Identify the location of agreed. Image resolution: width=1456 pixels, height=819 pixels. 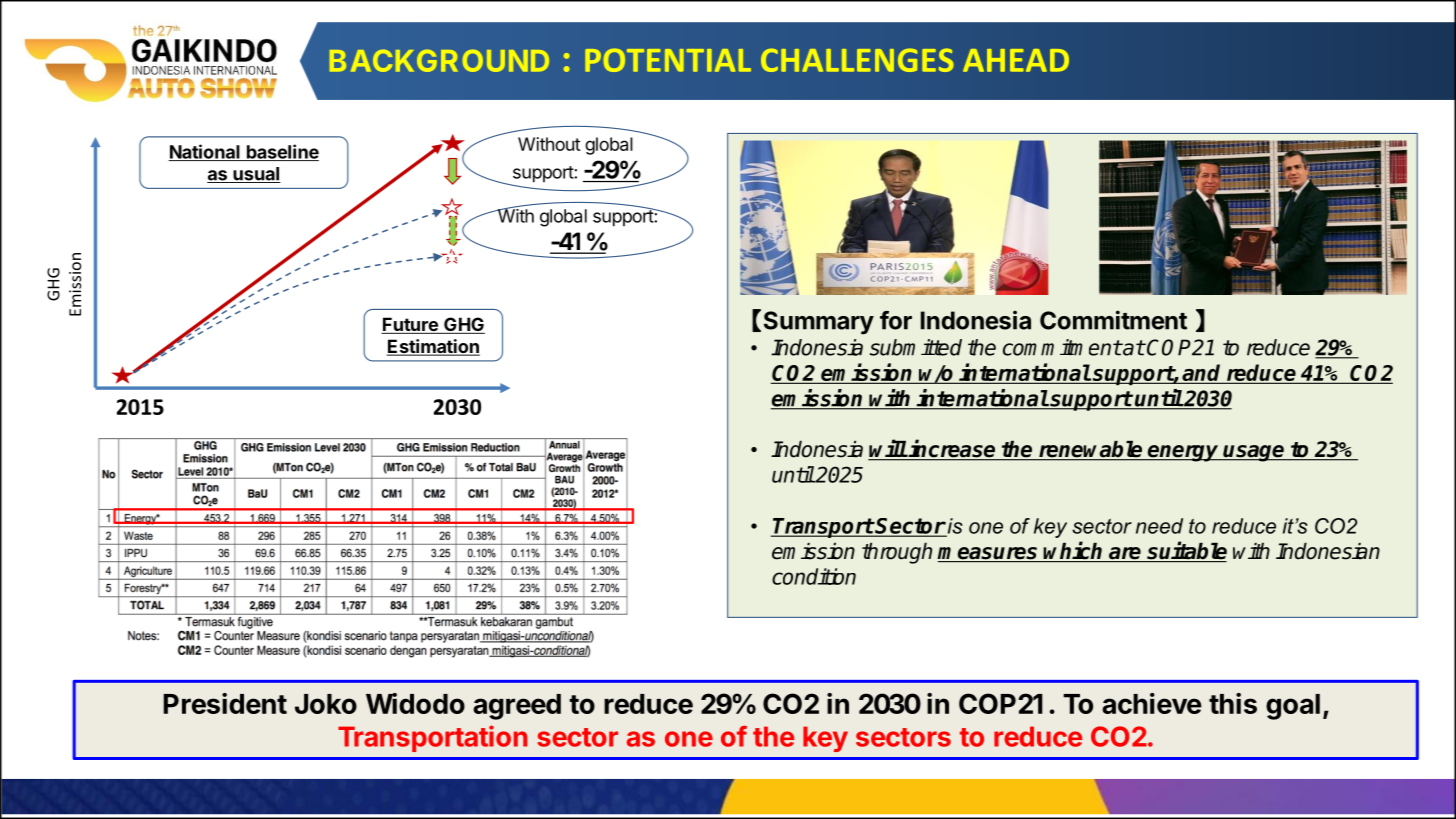
(517, 707).
